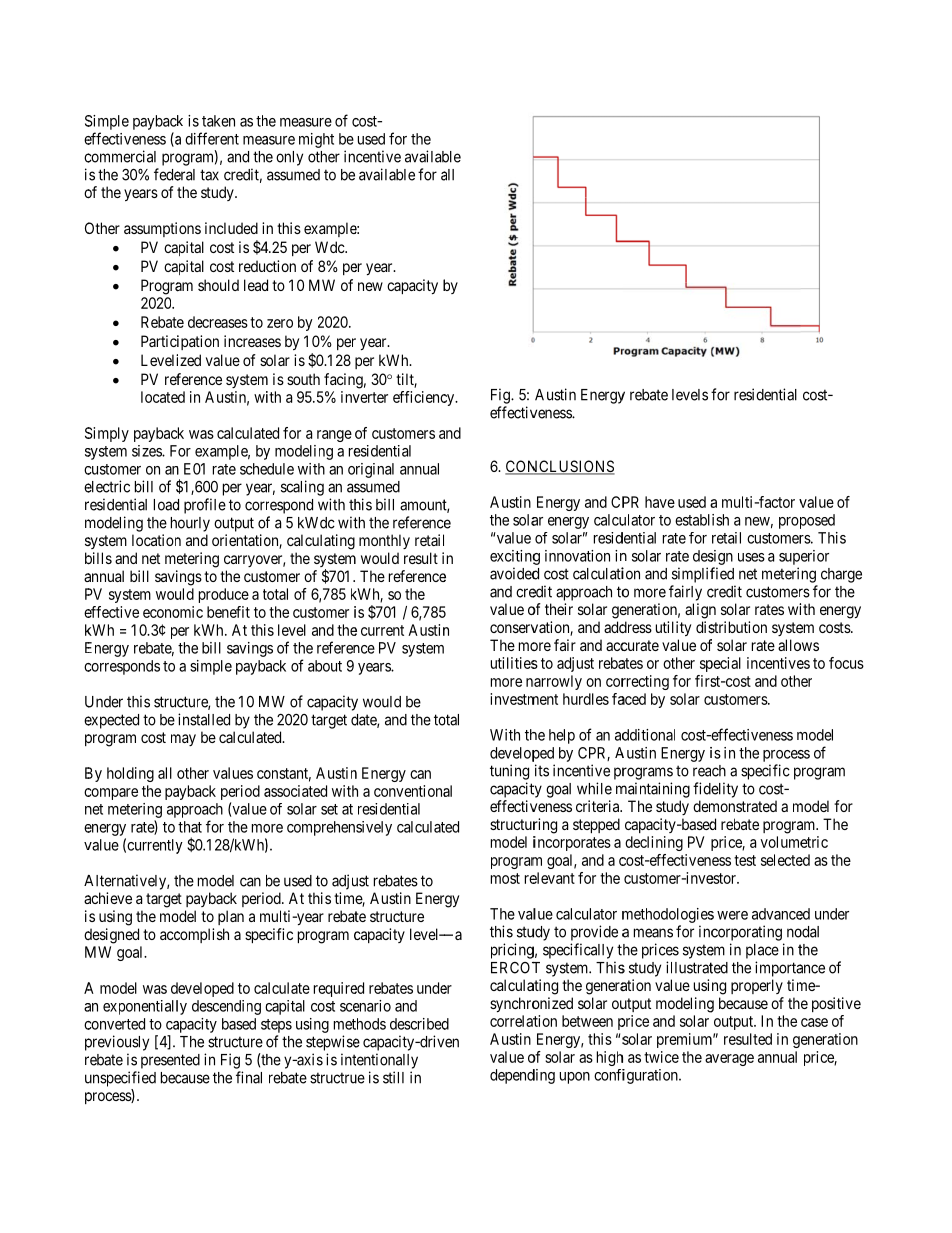  I want to click on described, so click(419, 1024).
